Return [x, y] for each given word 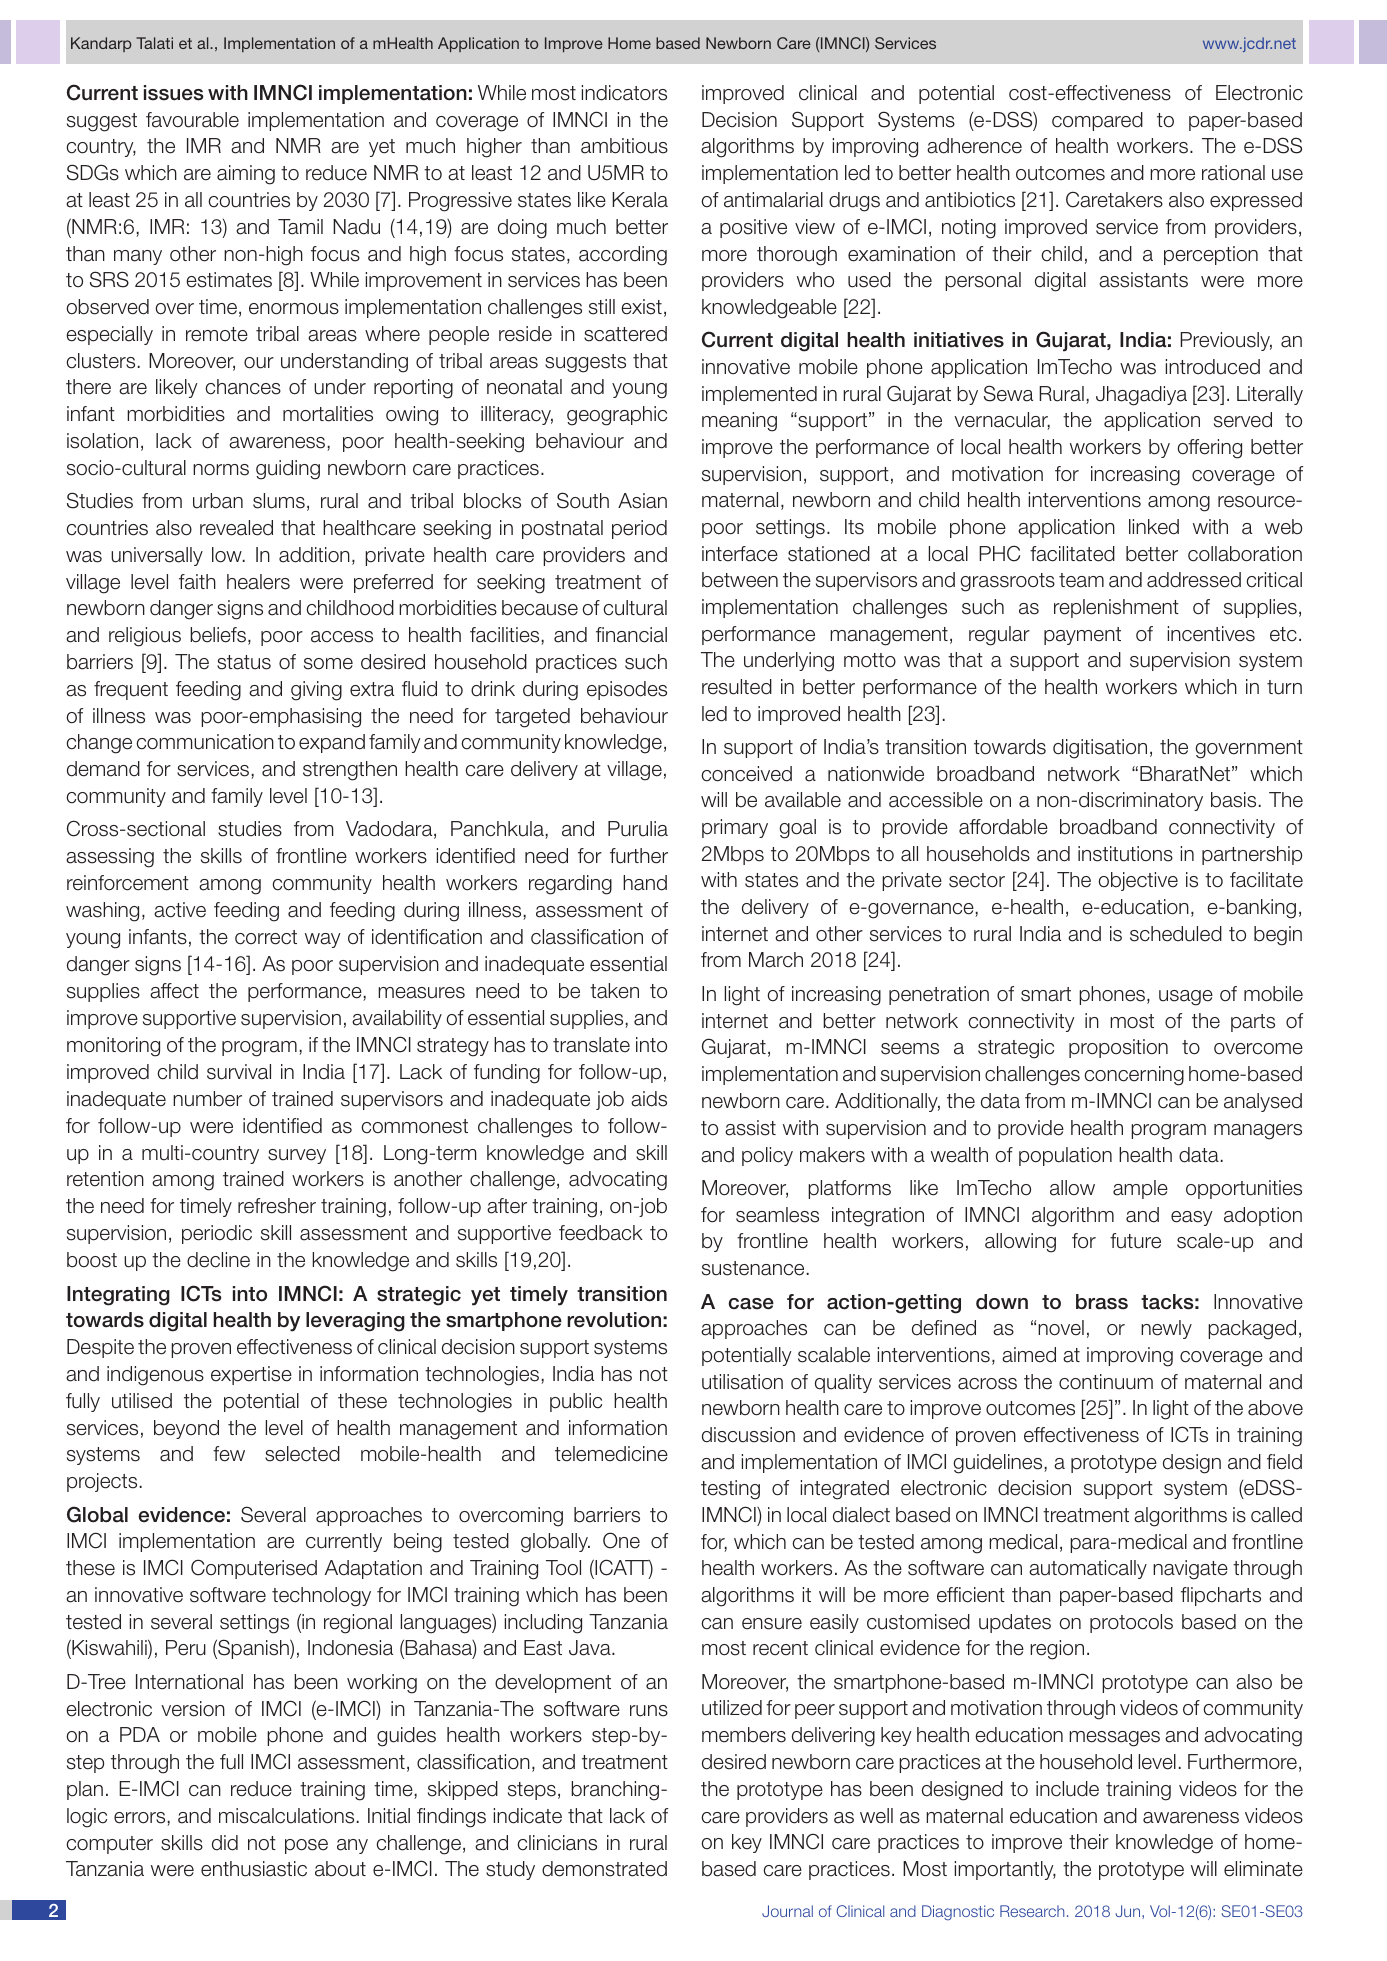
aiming [246, 175]
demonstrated [604, 1869]
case [751, 1304]
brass [1102, 1302]
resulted [737, 687]
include [1067, 1789]
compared [1097, 121]
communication [205, 742]
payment [1082, 636]
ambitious [624, 146]
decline [218, 1260]
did [225, 1843]
